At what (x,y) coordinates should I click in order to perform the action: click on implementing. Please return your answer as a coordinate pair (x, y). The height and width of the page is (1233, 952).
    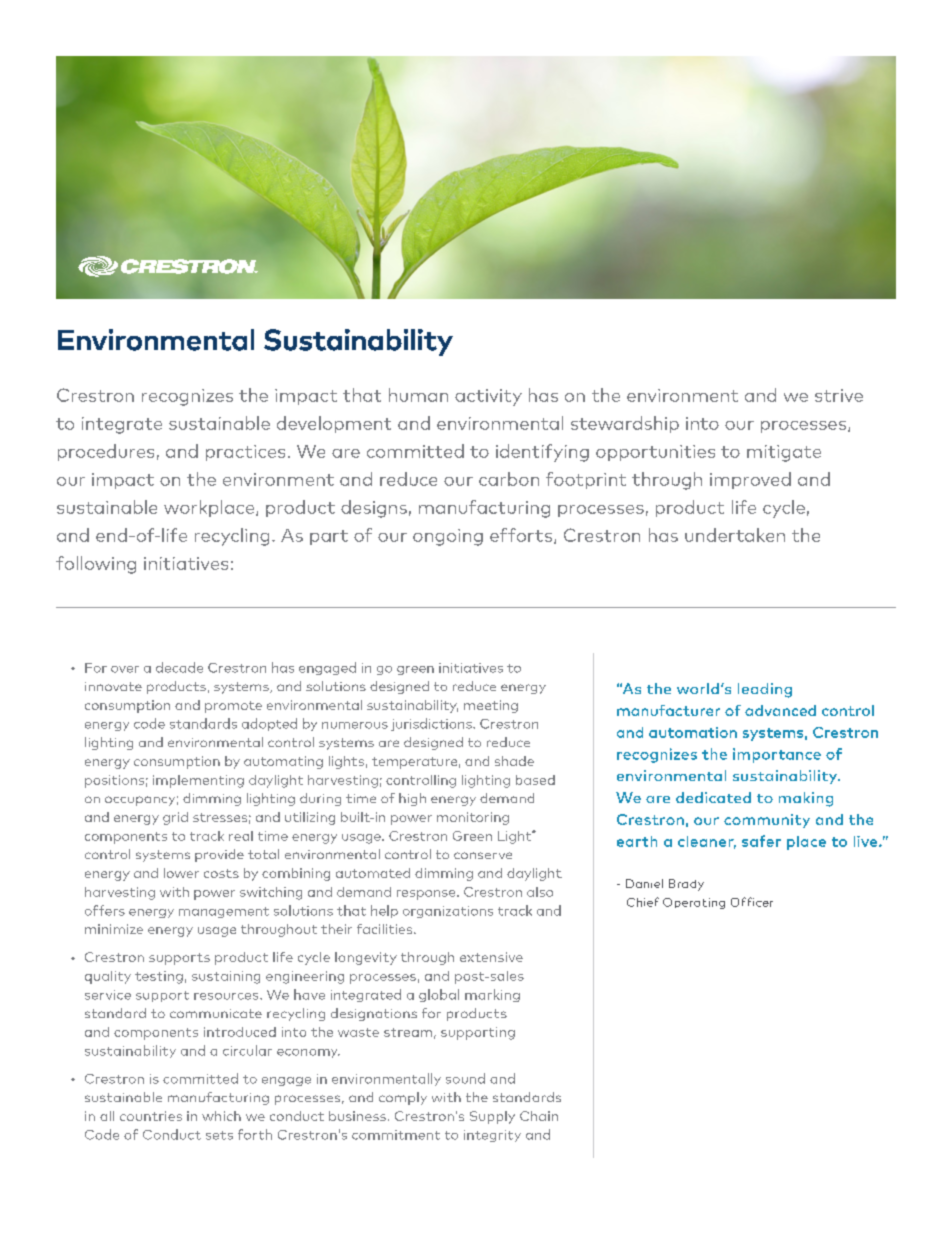
    Looking at the image, I should click on (198, 781).
